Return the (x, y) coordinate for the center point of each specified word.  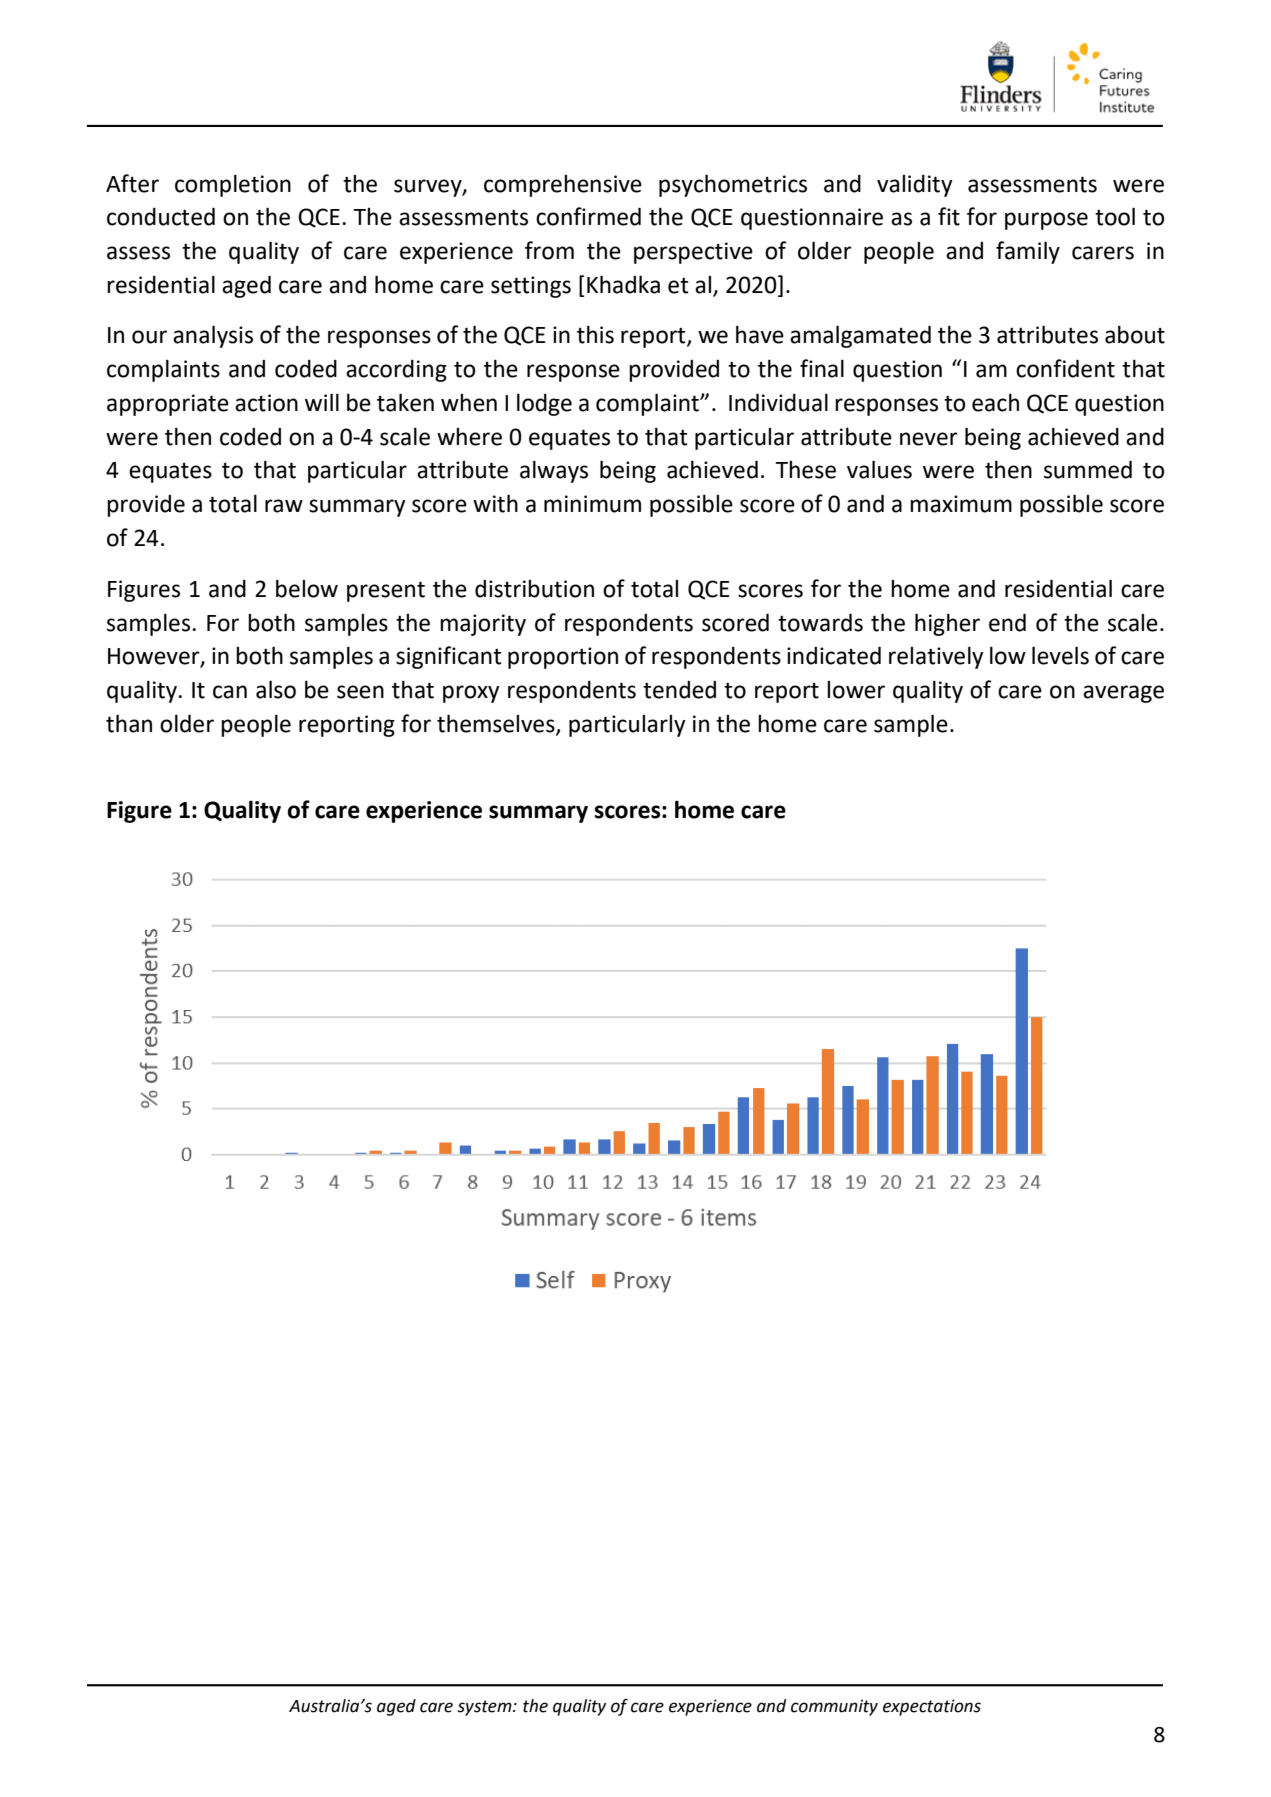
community (834, 1707)
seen (360, 692)
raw (284, 506)
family (1028, 252)
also (276, 689)
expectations (932, 1707)
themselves (497, 724)
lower (856, 690)
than (129, 723)
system (485, 1708)
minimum (592, 504)
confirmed (588, 216)
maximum (961, 504)
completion (233, 185)
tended (679, 690)
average (1123, 694)
